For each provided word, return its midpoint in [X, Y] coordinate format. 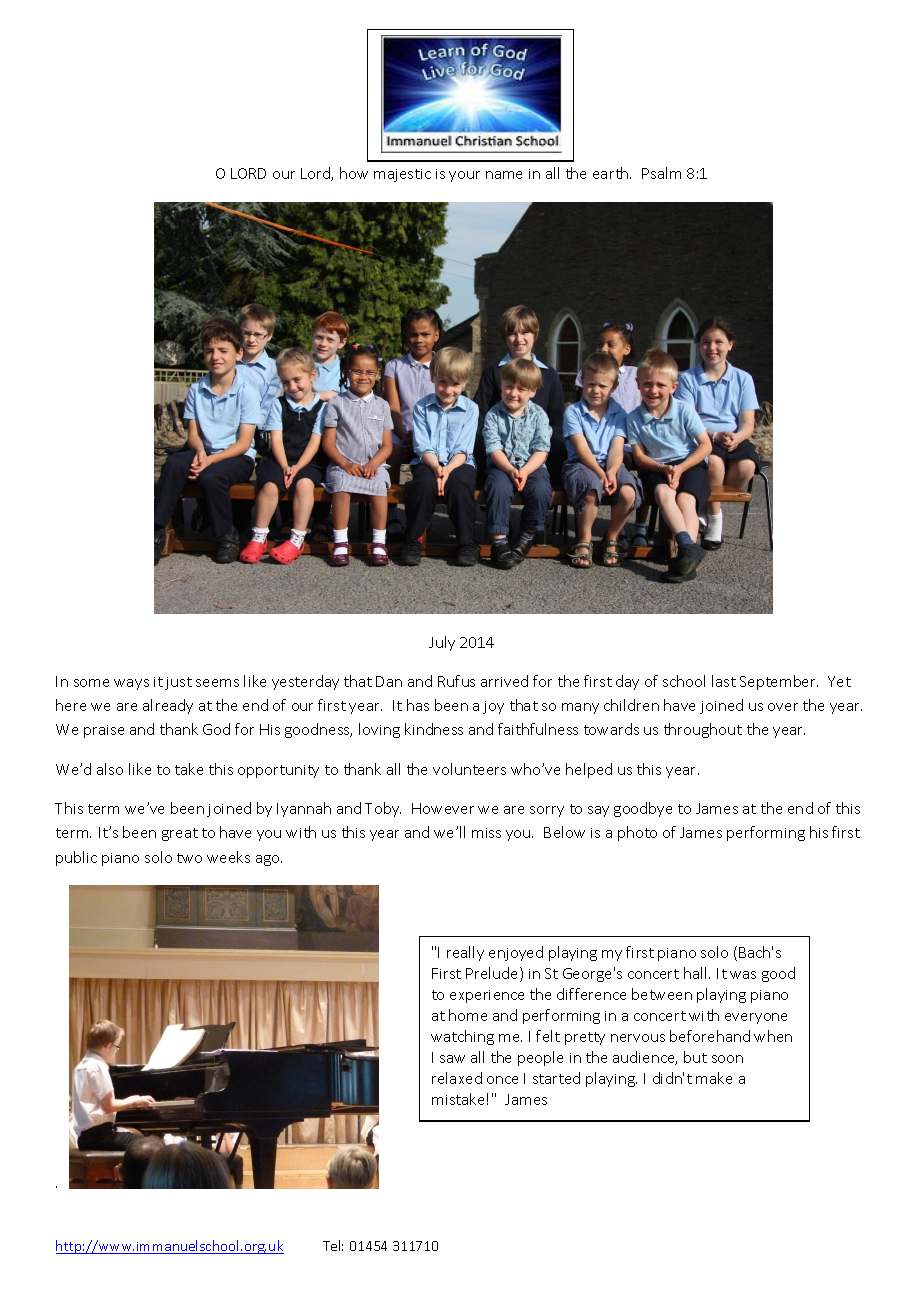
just [178, 683]
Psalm [661, 173]
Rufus [456, 681]
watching [462, 1037]
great [180, 834]
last [724, 681]
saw [452, 1059]
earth [612, 173]
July [442, 643]
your [464, 176]
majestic [402, 175]
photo [637, 833]
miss [486, 833]
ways [131, 684]
